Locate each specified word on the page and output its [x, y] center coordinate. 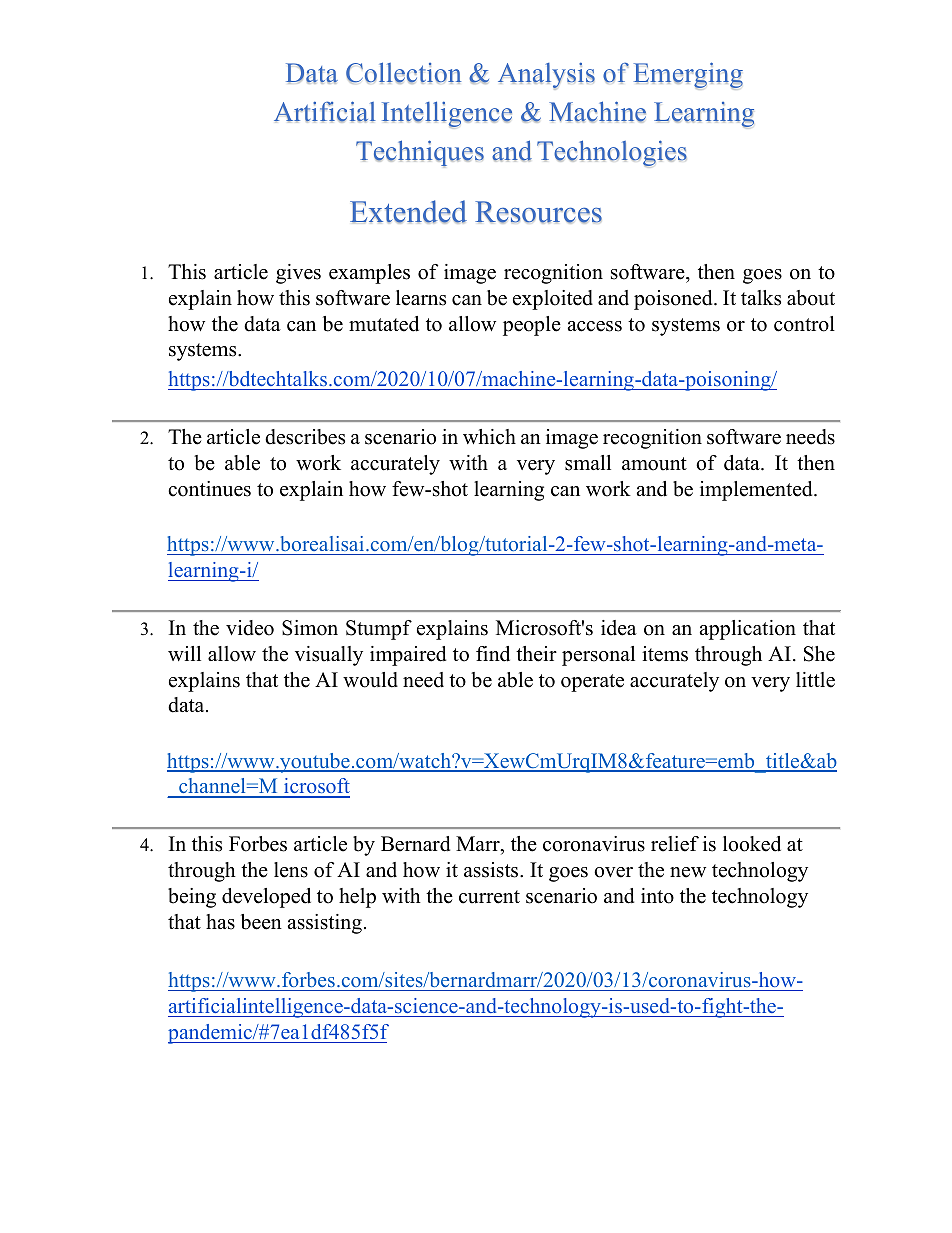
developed [266, 898]
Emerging [688, 76]
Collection [403, 73]
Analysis [546, 76]
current [489, 897]
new [688, 872]
